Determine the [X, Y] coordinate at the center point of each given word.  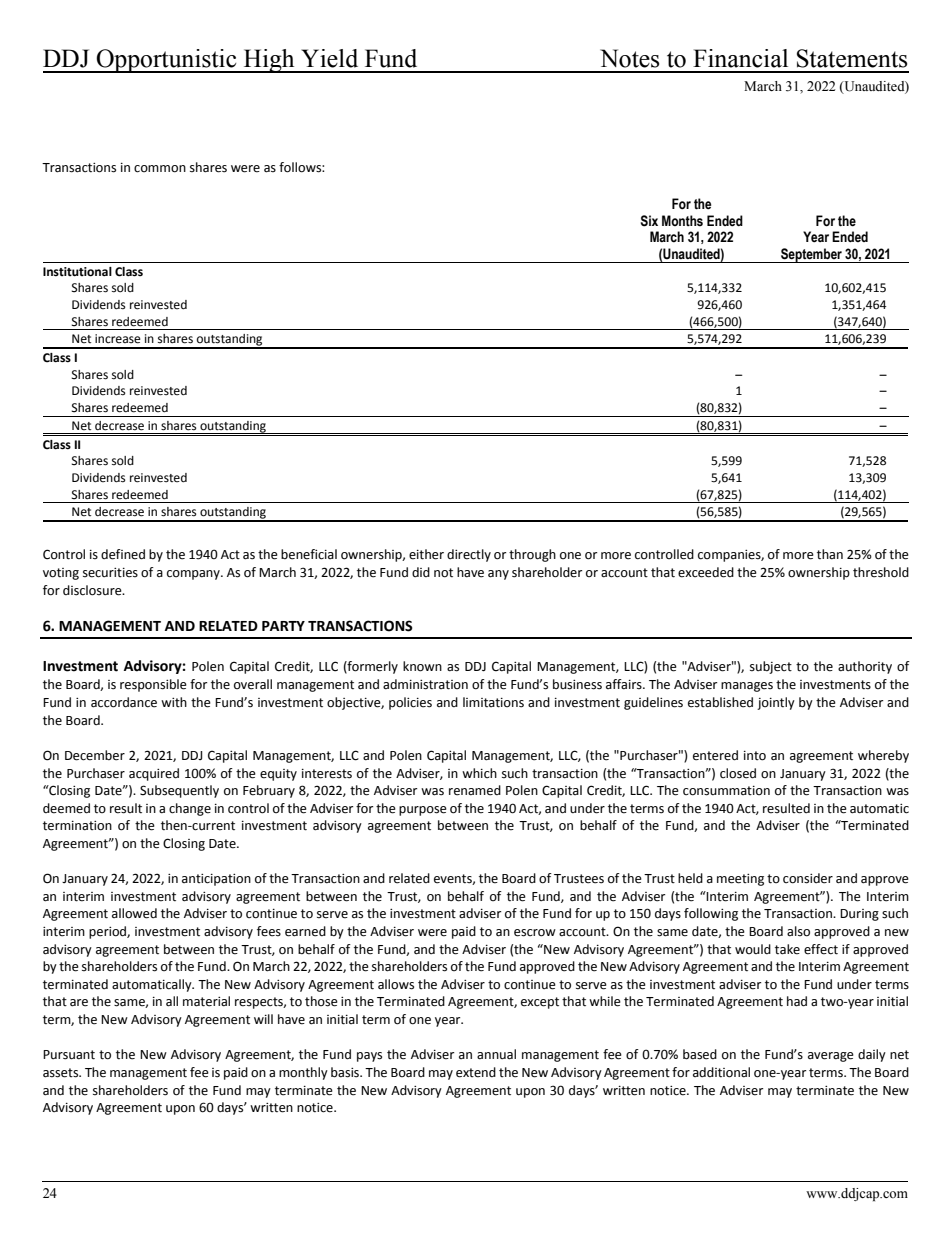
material [206, 1001]
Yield [329, 58]
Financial [740, 58]
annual [496, 1054]
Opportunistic [167, 61]
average [831, 1057]
